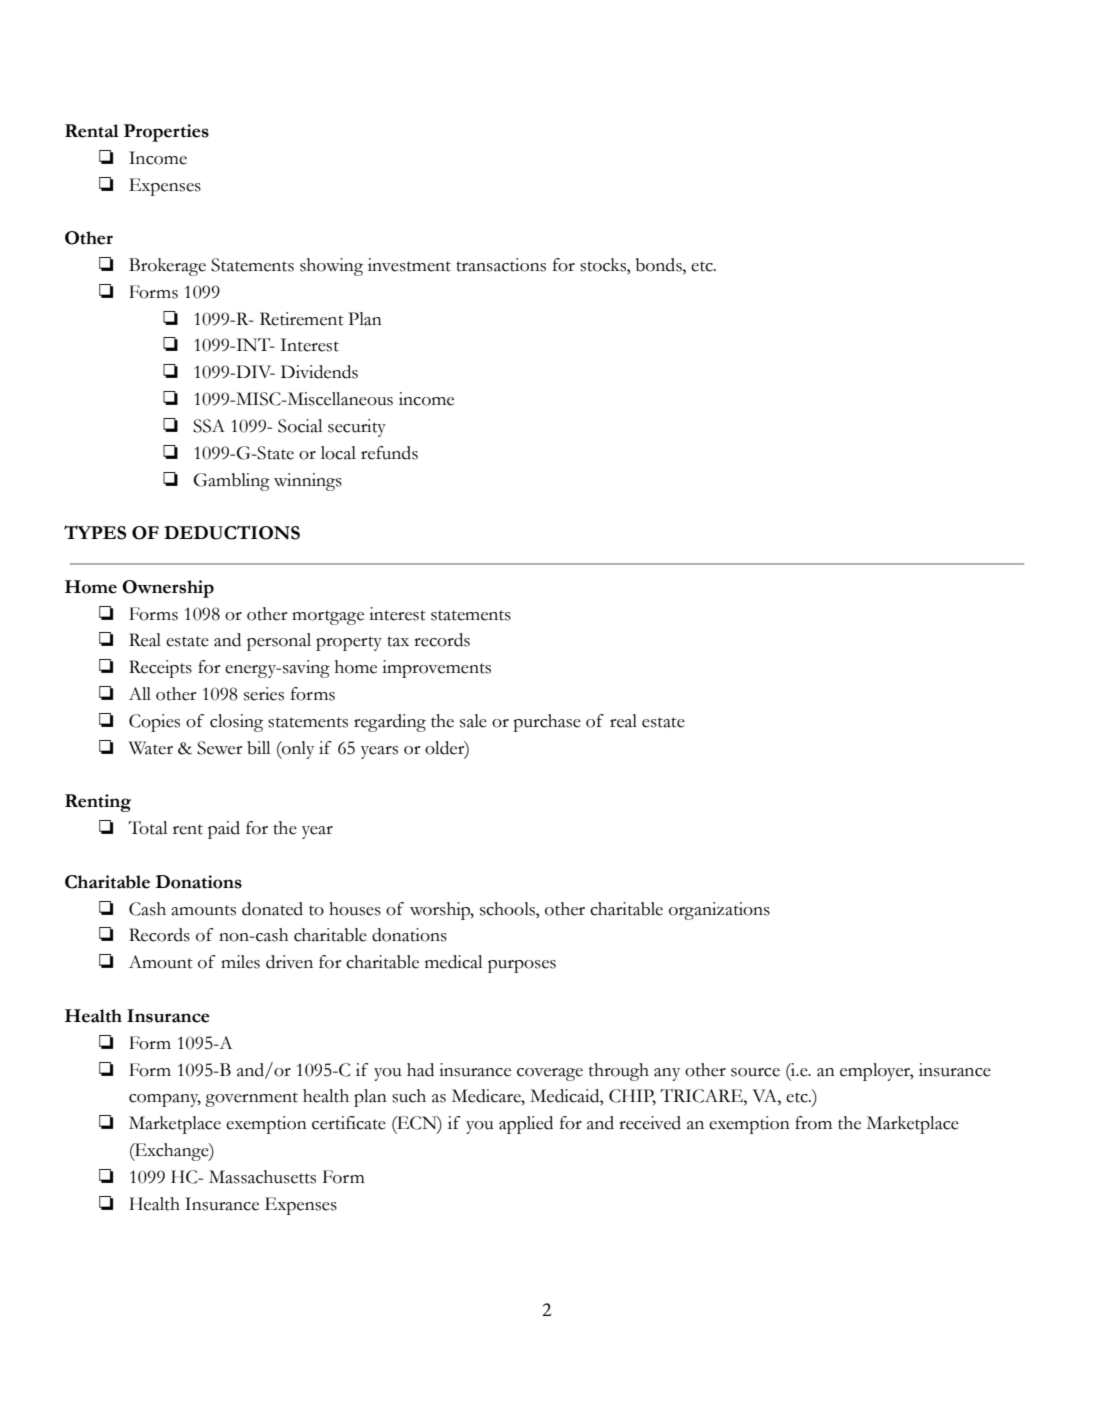 Image resolution: width=1094 pixels, height=1416 pixels. I want to click on Water, so click(151, 748).
